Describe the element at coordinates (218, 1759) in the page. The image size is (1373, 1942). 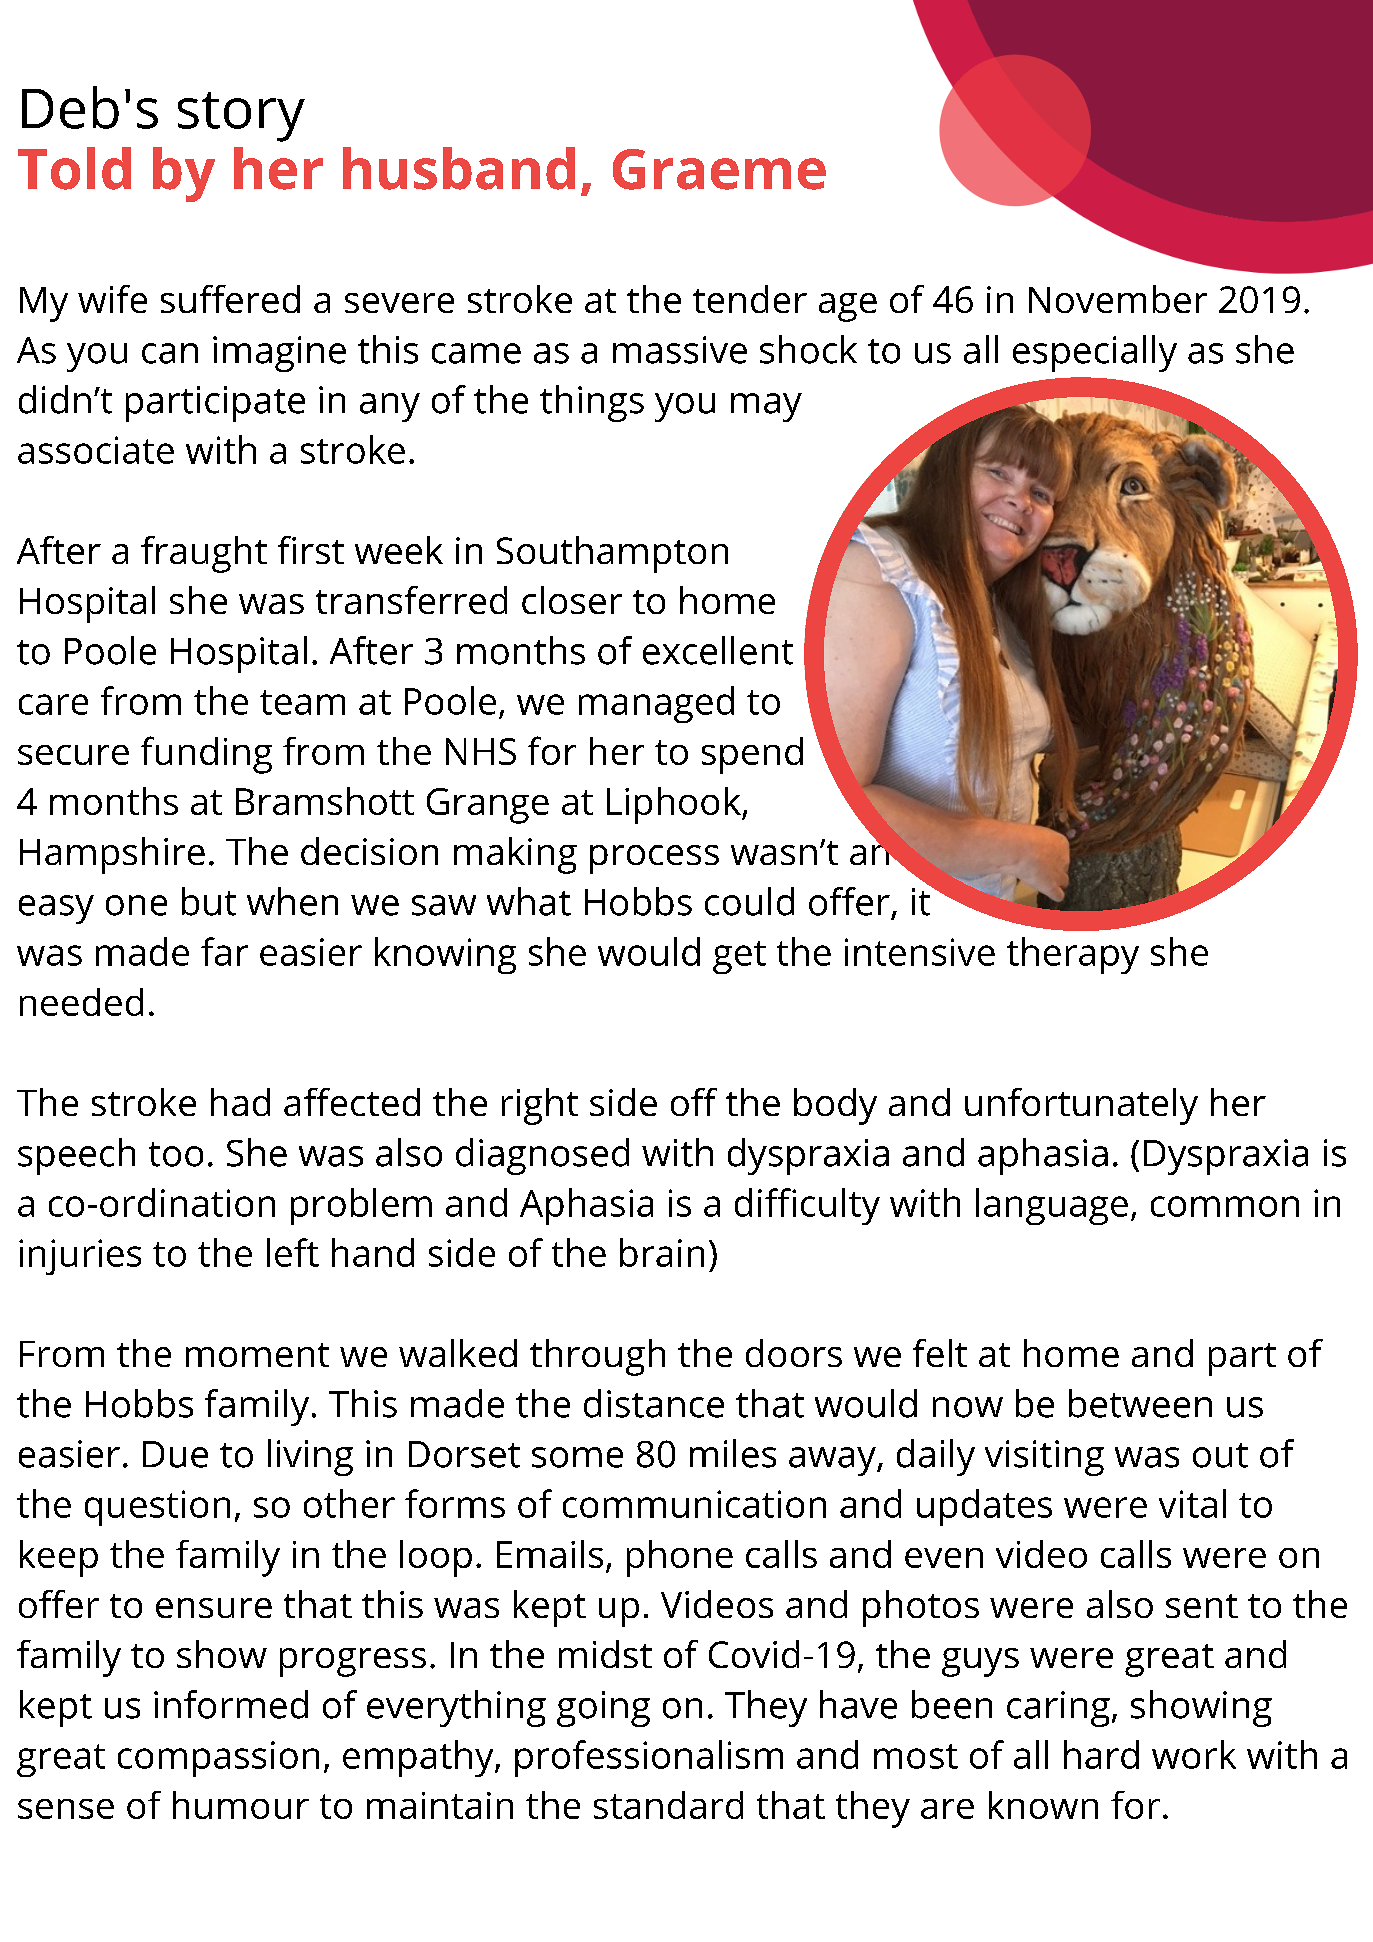
I see `compassion` at that location.
